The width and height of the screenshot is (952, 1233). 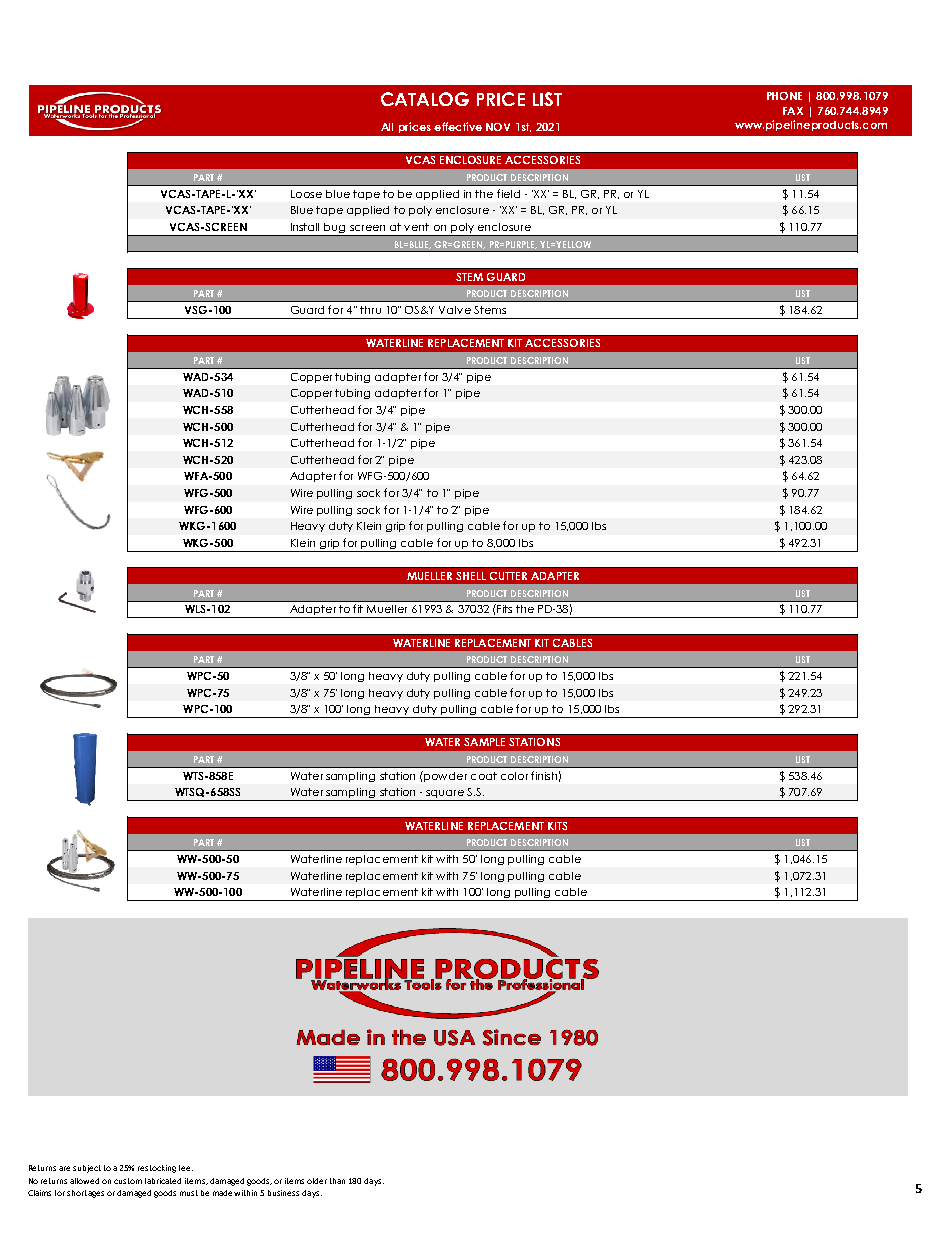 I want to click on custom, so click(x=128, y=1181).
